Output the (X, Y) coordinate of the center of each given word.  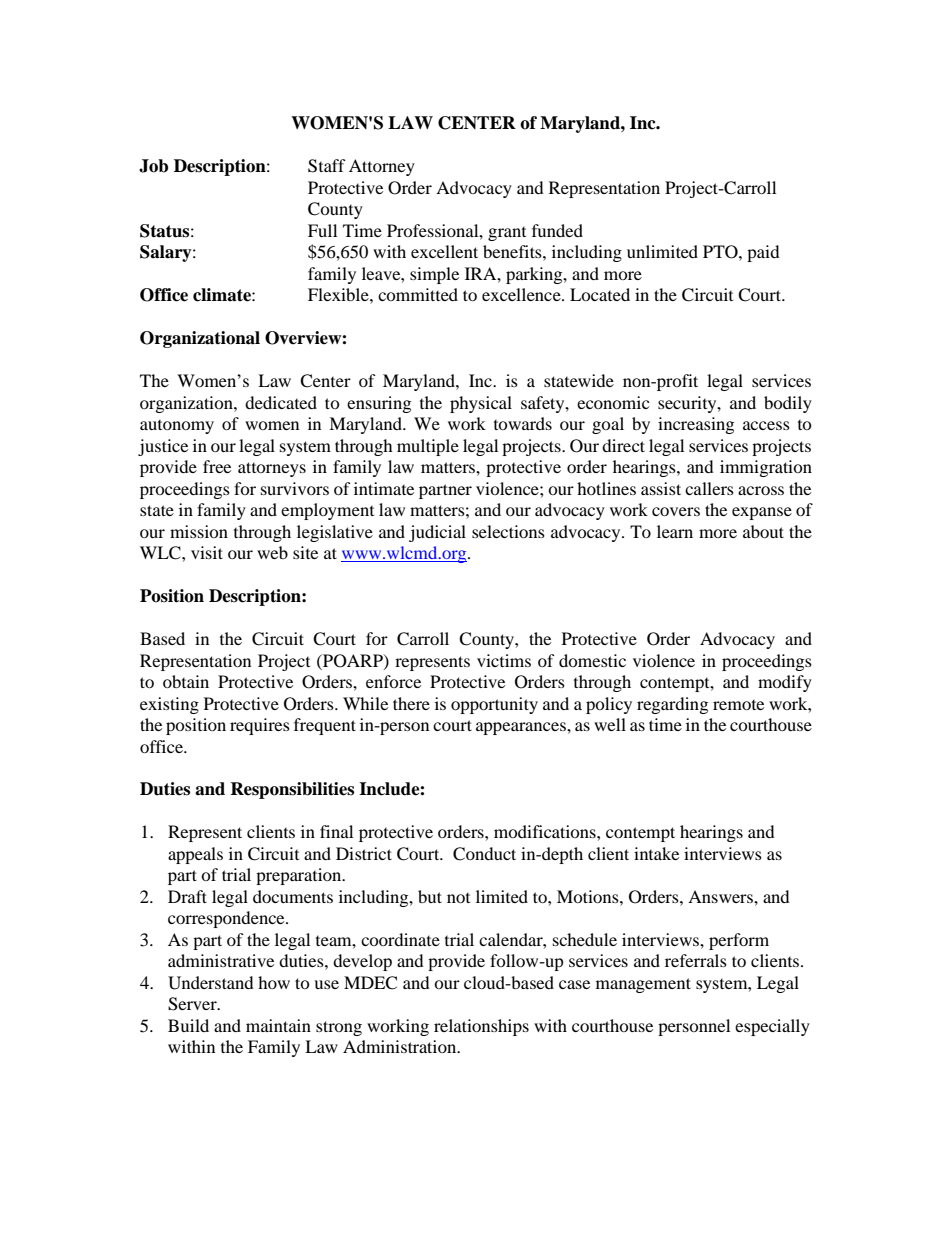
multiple (428, 447)
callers (709, 488)
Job (153, 166)
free (217, 466)
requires (260, 726)
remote (738, 705)
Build (188, 1025)
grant (507, 234)
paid (763, 253)
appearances (522, 728)
